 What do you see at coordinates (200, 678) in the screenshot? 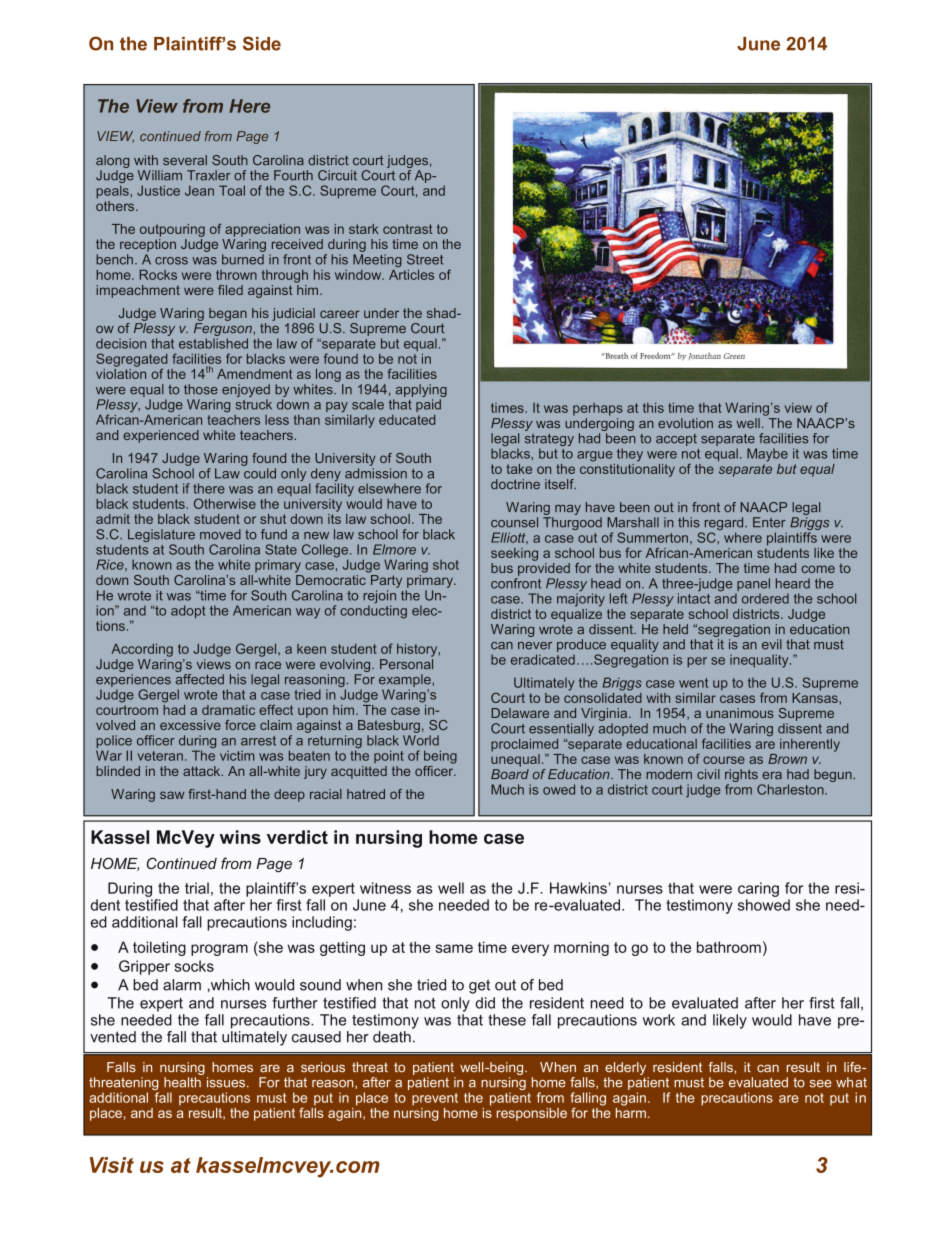
I see `affected` at bounding box center [200, 678].
